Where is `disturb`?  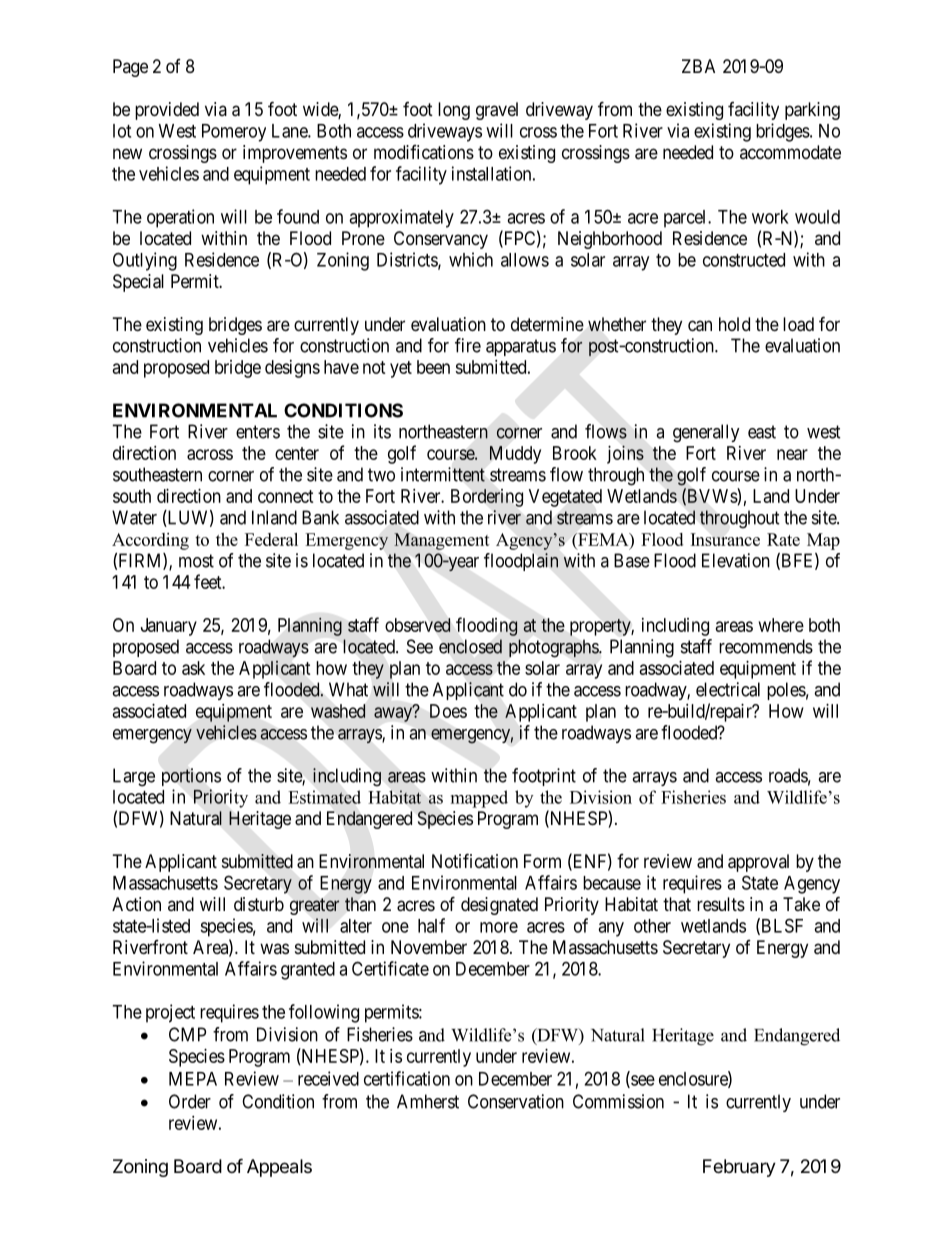
disturb is located at coordinates (259, 904).
